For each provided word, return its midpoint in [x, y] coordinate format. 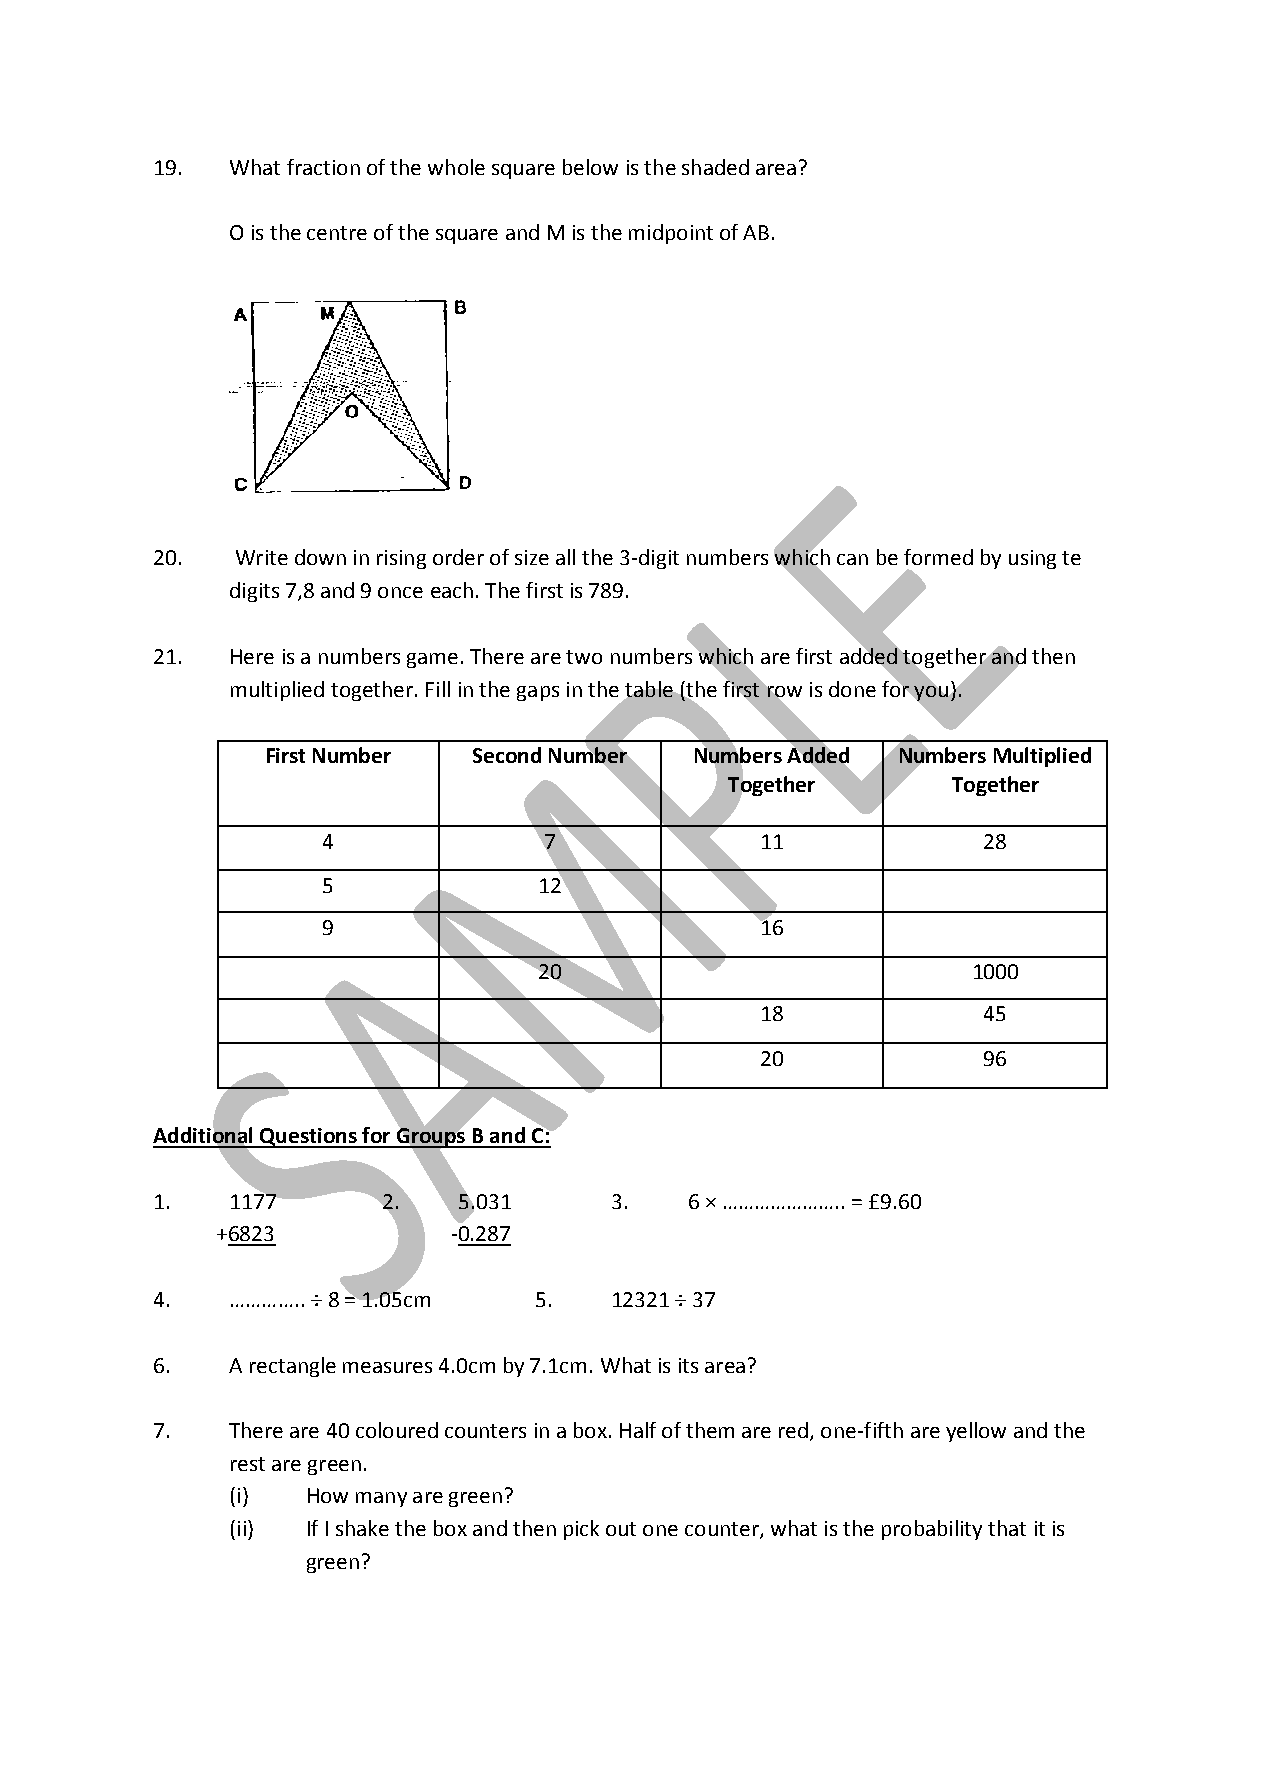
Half [638, 1430]
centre [337, 233]
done [852, 689]
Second [507, 755]
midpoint [671, 234]
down [320, 557]
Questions [308, 1138]
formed [938, 557]
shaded [715, 167]
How [328, 1495]
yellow [976, 1432]
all [565, 557]
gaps [538, 693]
